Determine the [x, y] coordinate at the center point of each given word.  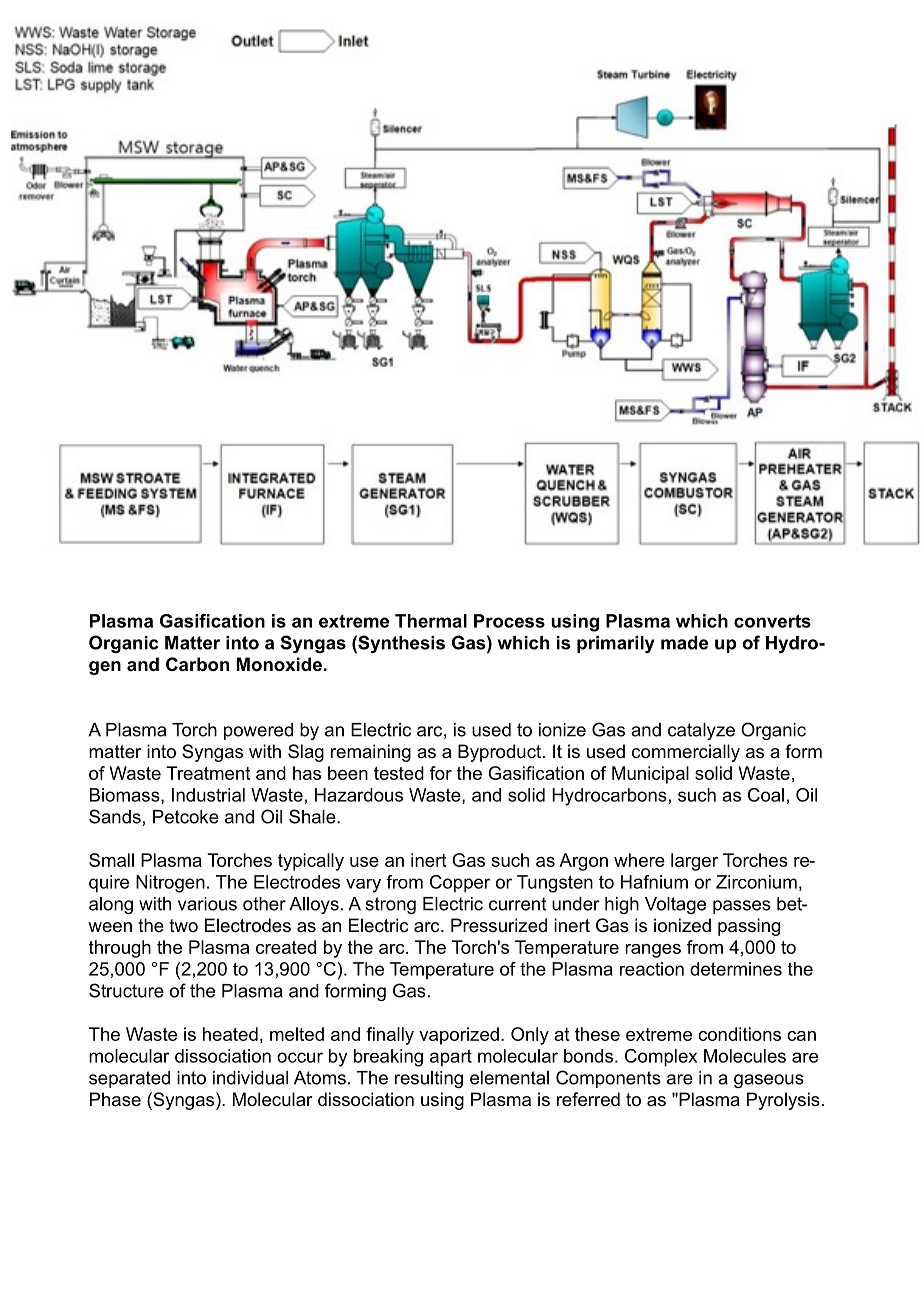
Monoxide [279, 664]
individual [250, 1078]
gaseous [769, 1081]
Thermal [431, 621]
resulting [429, 1079]
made [684, 643]
